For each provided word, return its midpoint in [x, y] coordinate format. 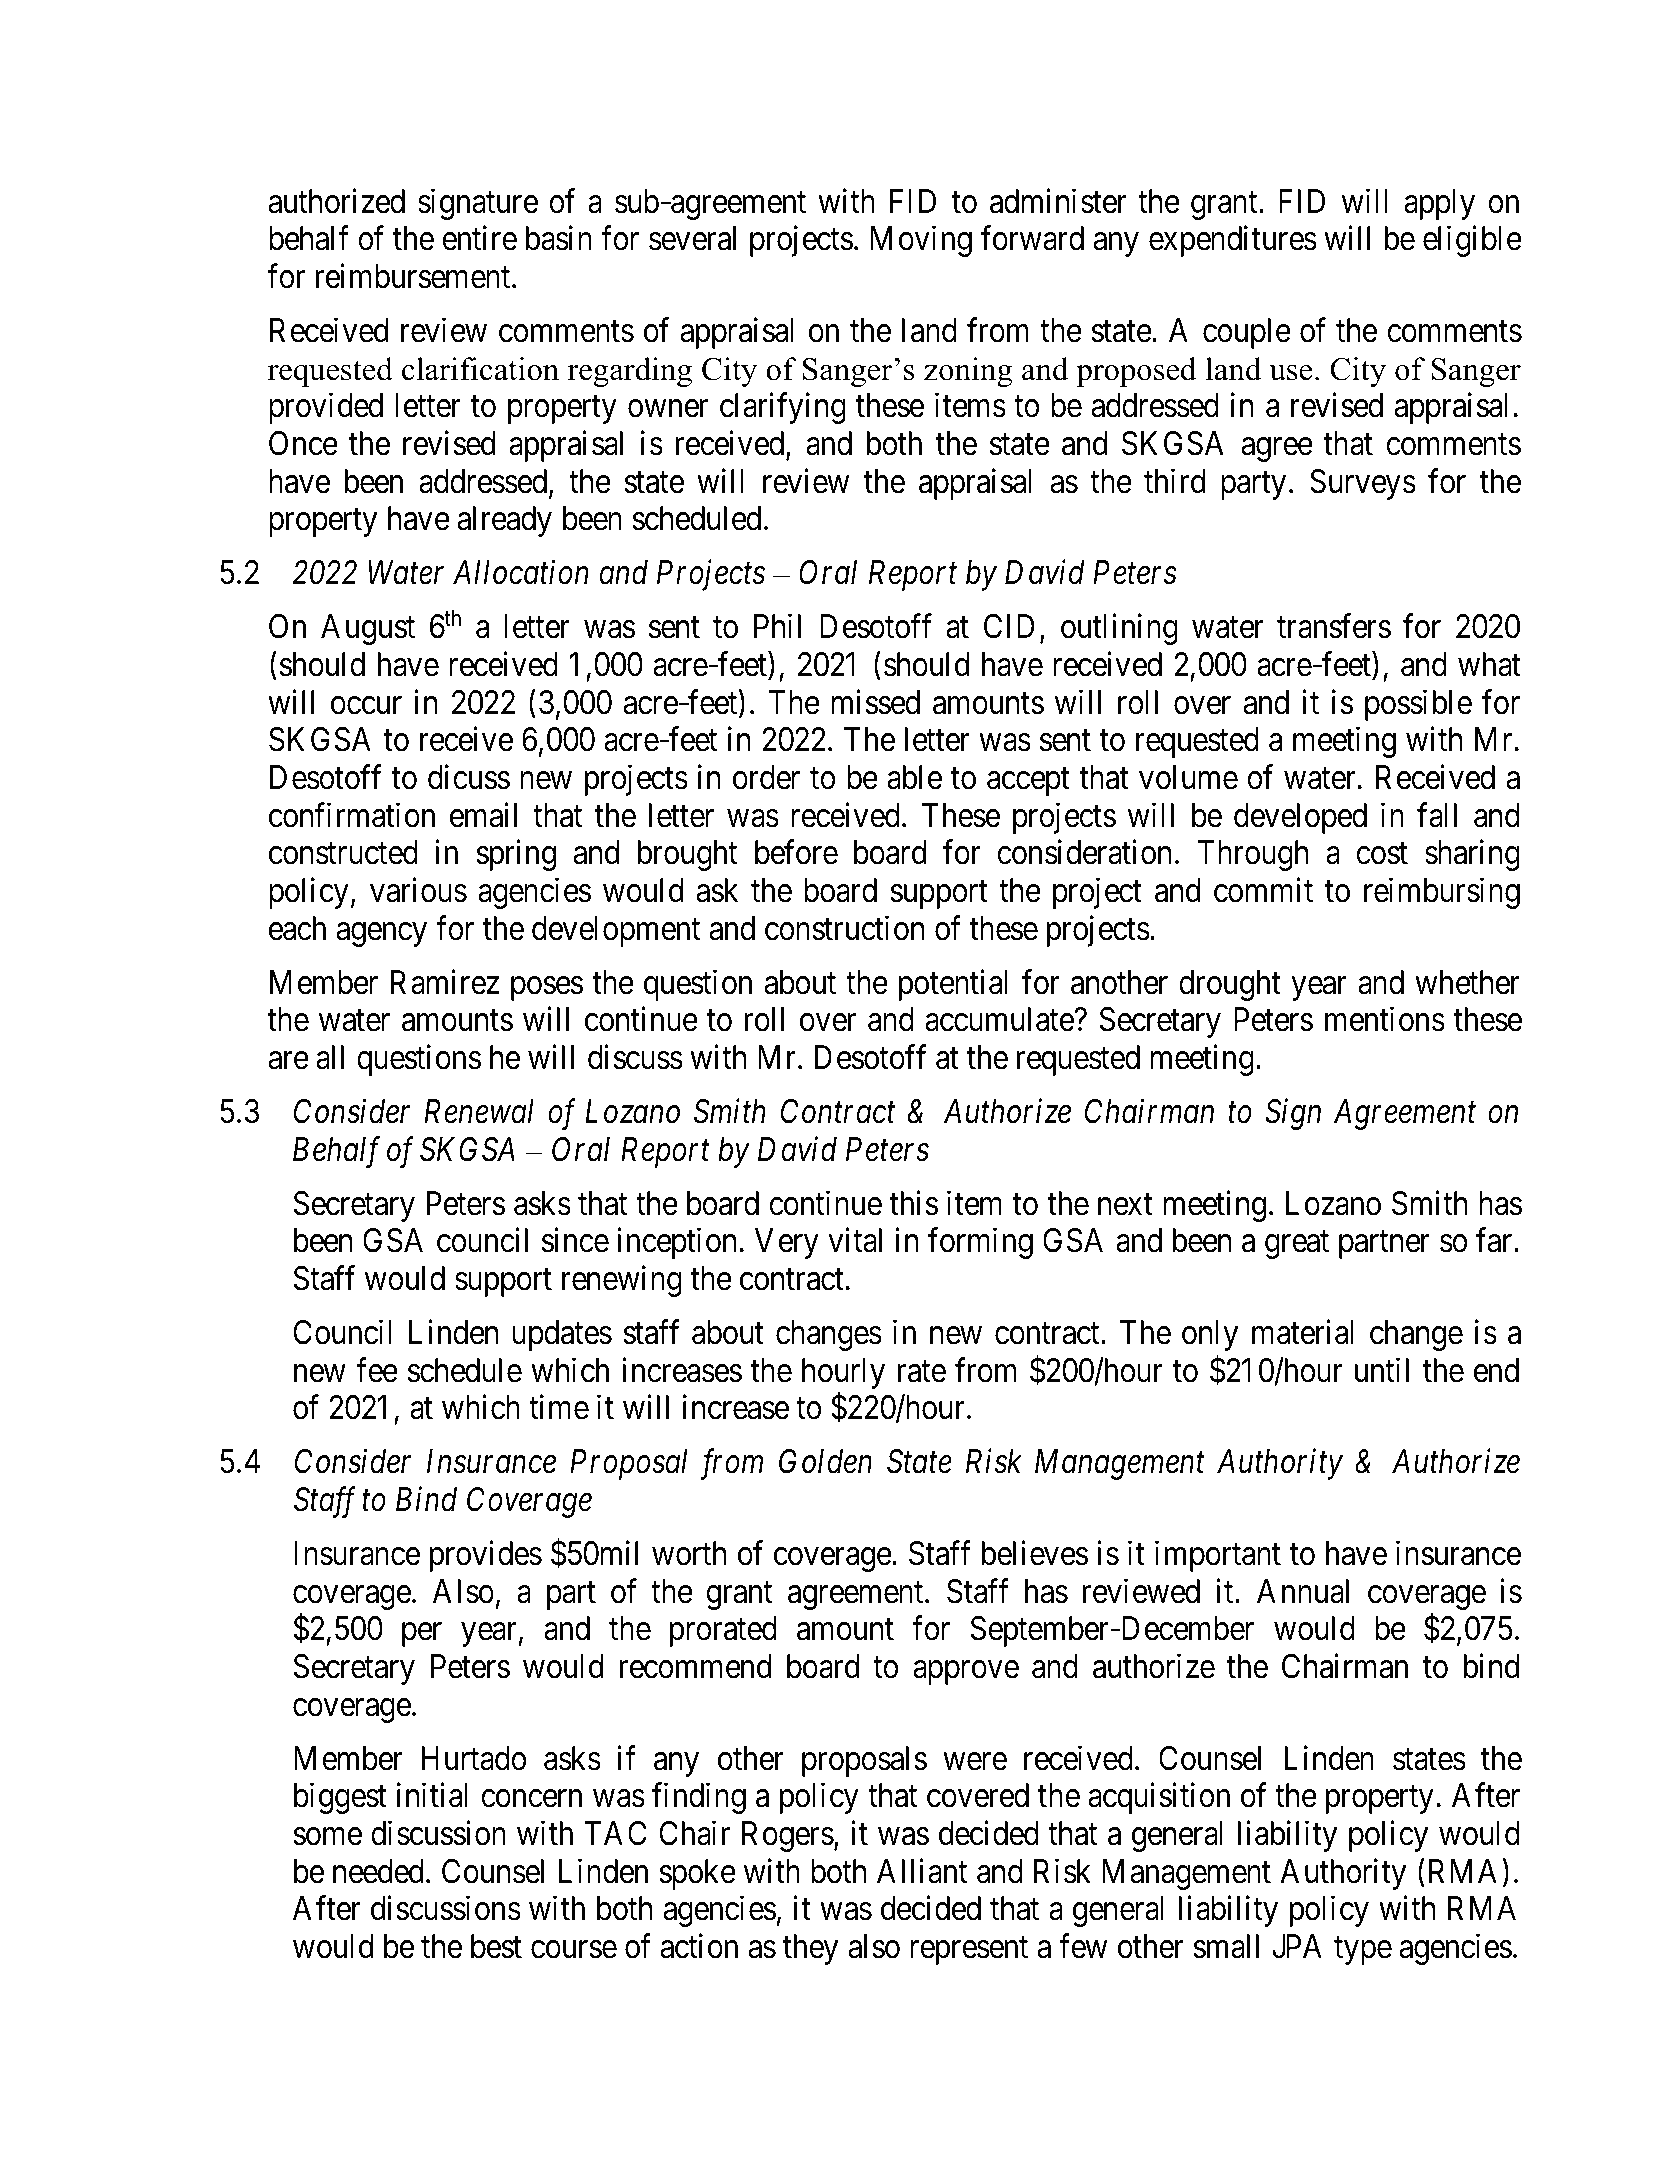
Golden [825, 1461]
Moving [921, 241]
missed [875, 702]
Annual [1303, 1591]
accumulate [1000, 1019]
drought [1230, 985]
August [368, 629]
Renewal [479, 1111]
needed [378, 1871]
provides [486, 1556]
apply [1439, 204]
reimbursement [414, 276]
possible [1418, 705]
